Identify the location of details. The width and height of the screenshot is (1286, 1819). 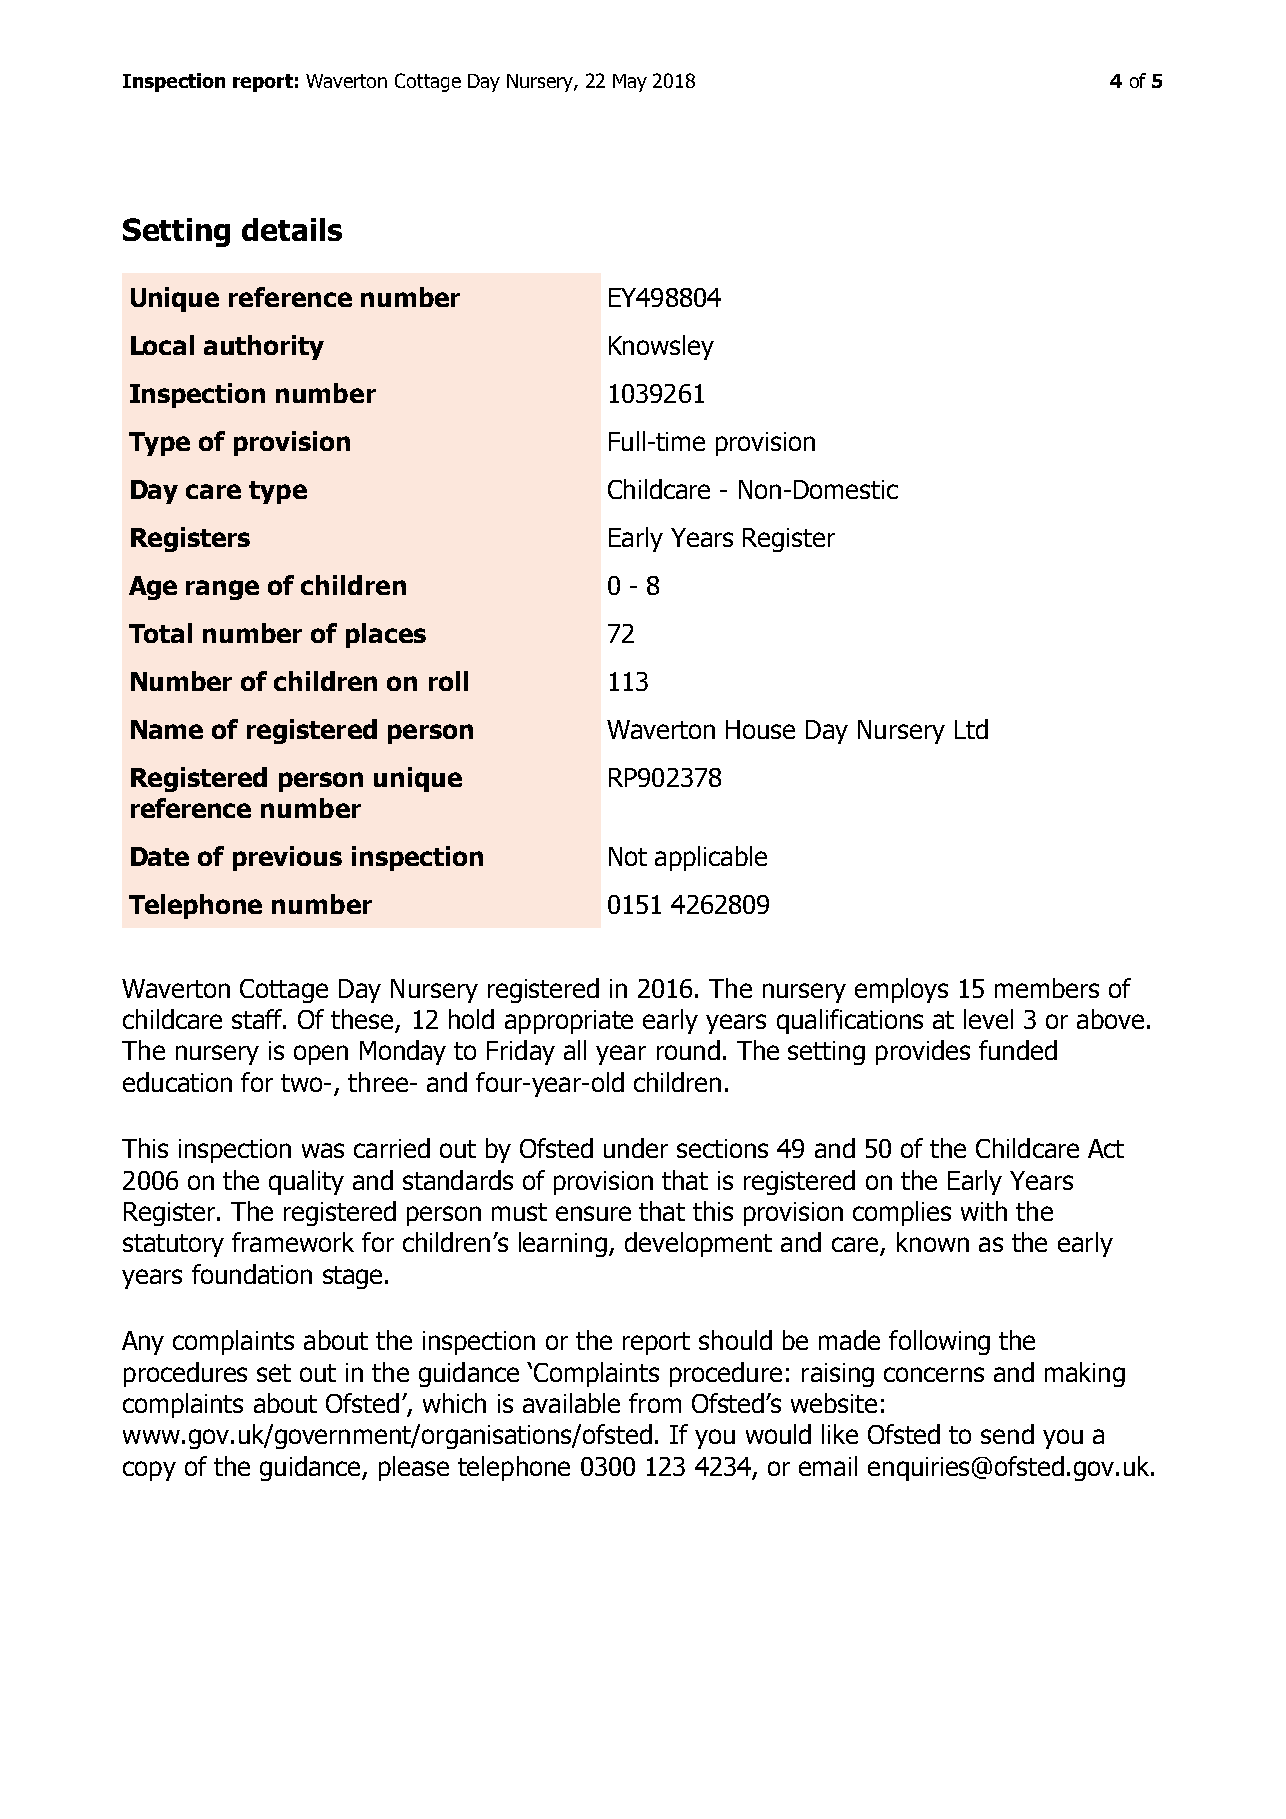
(292, 229).
